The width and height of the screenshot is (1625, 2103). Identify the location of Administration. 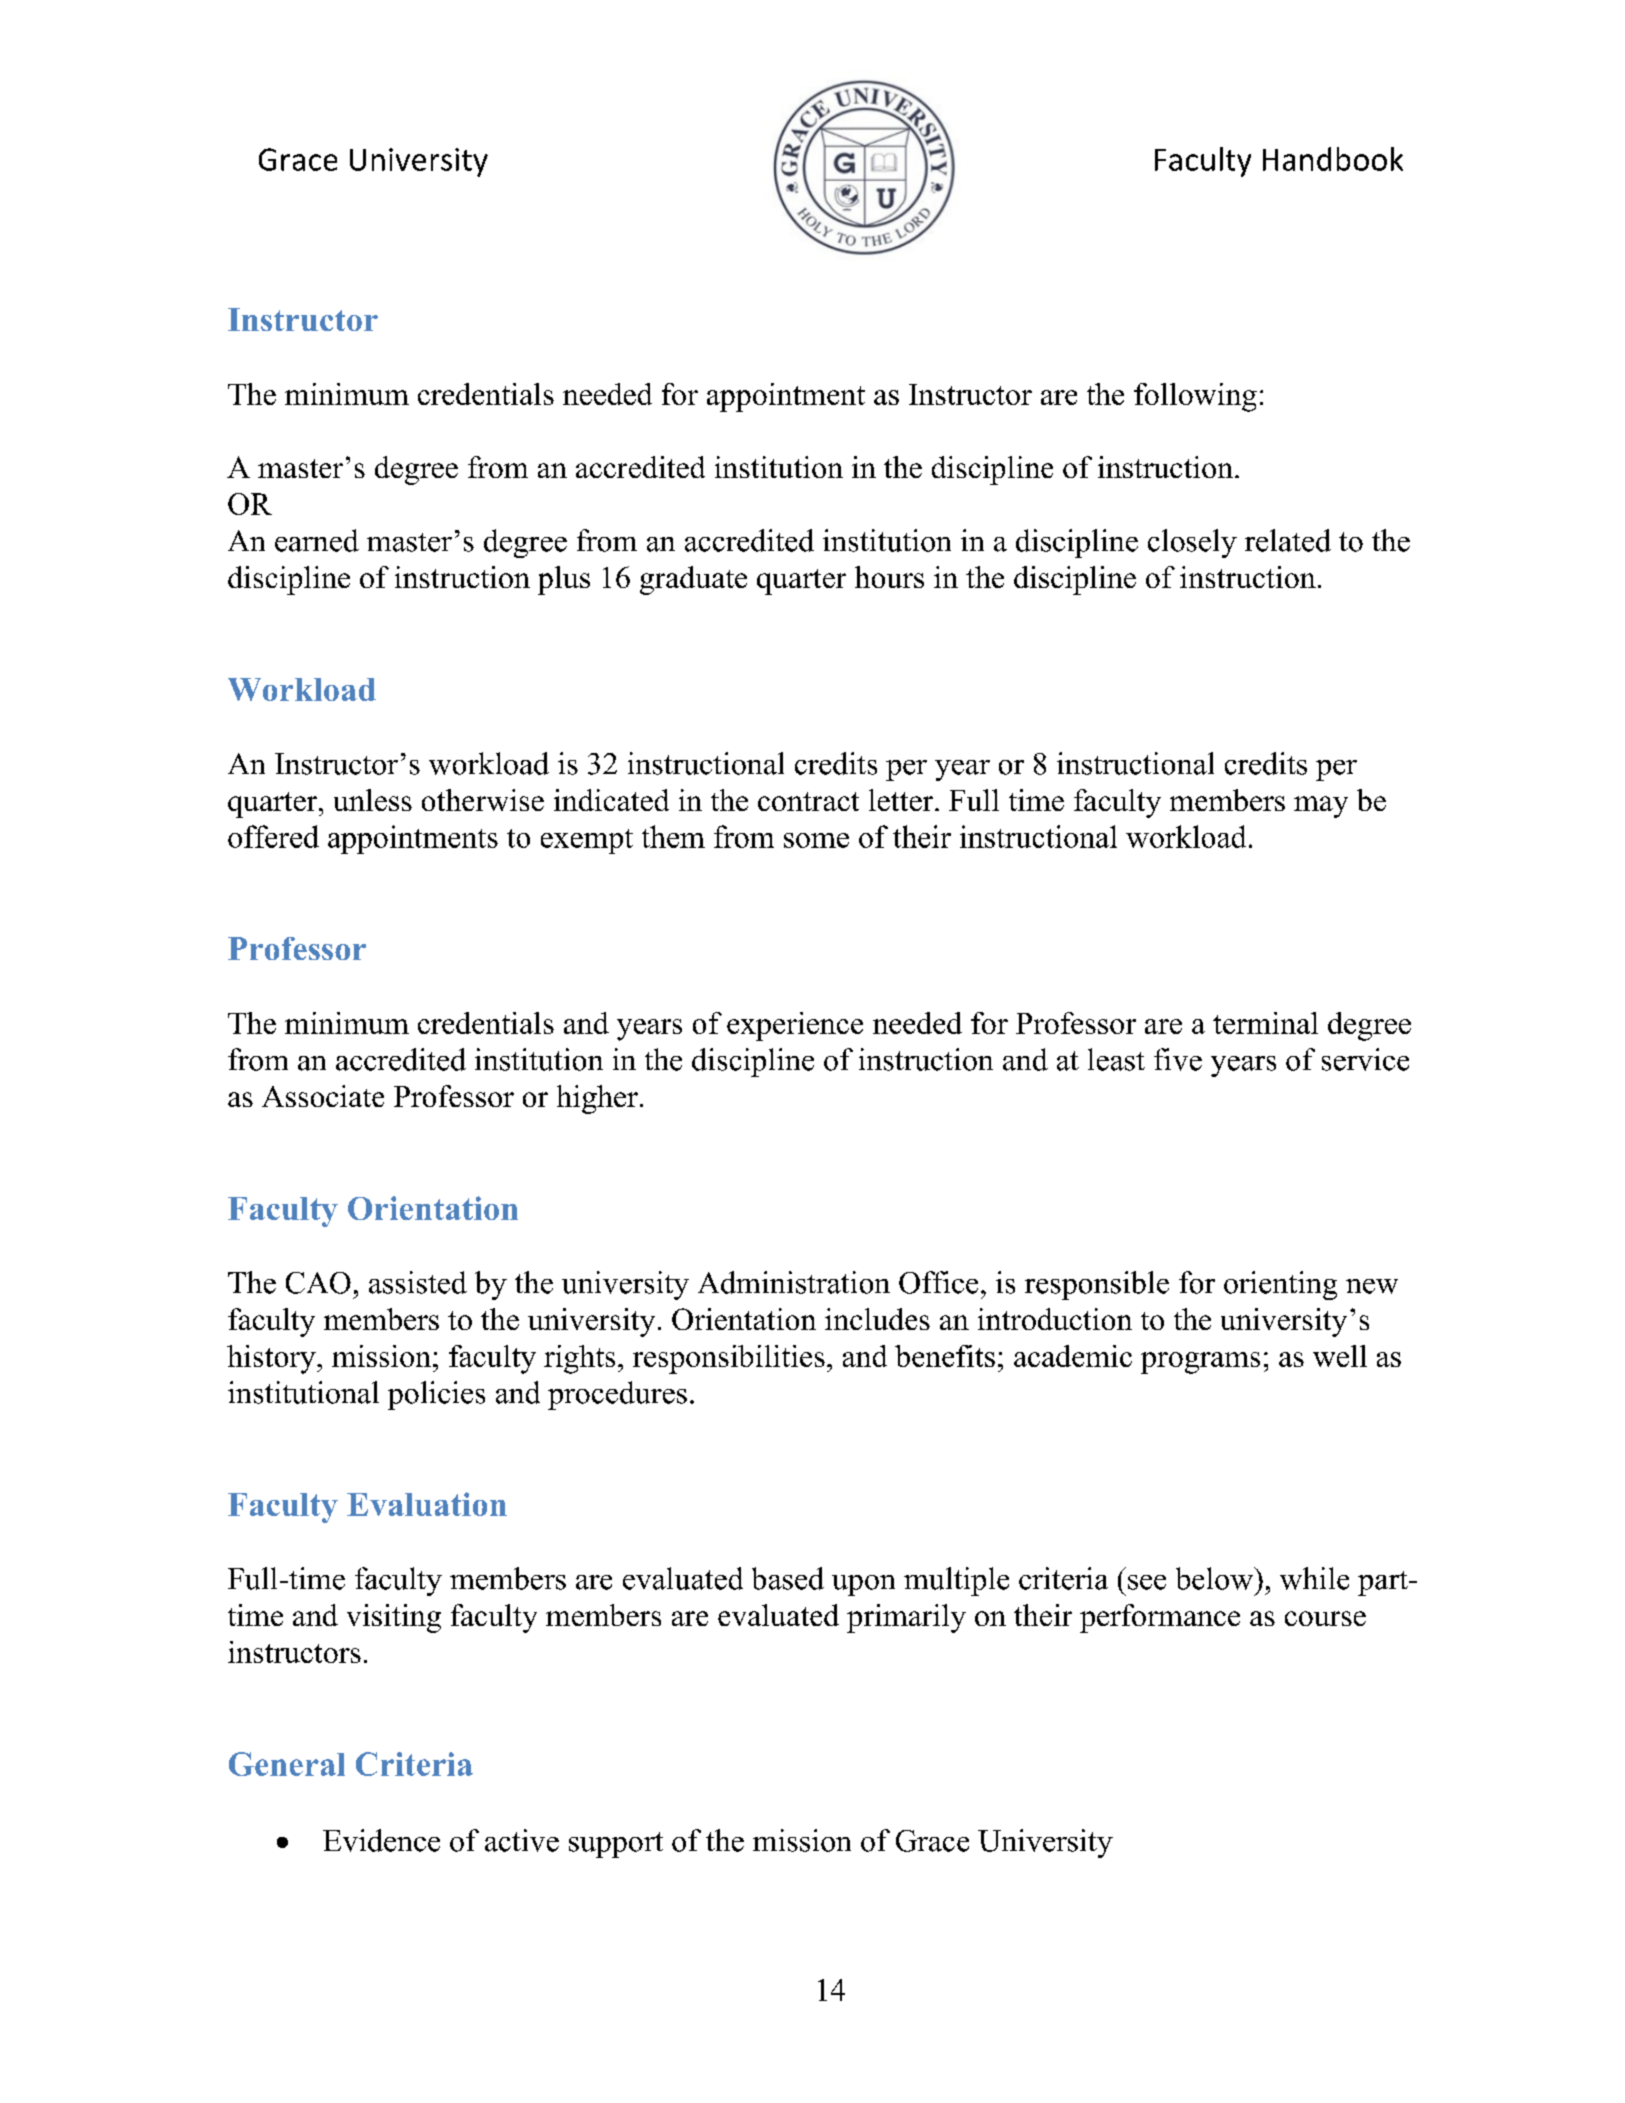
(794, 1282).
